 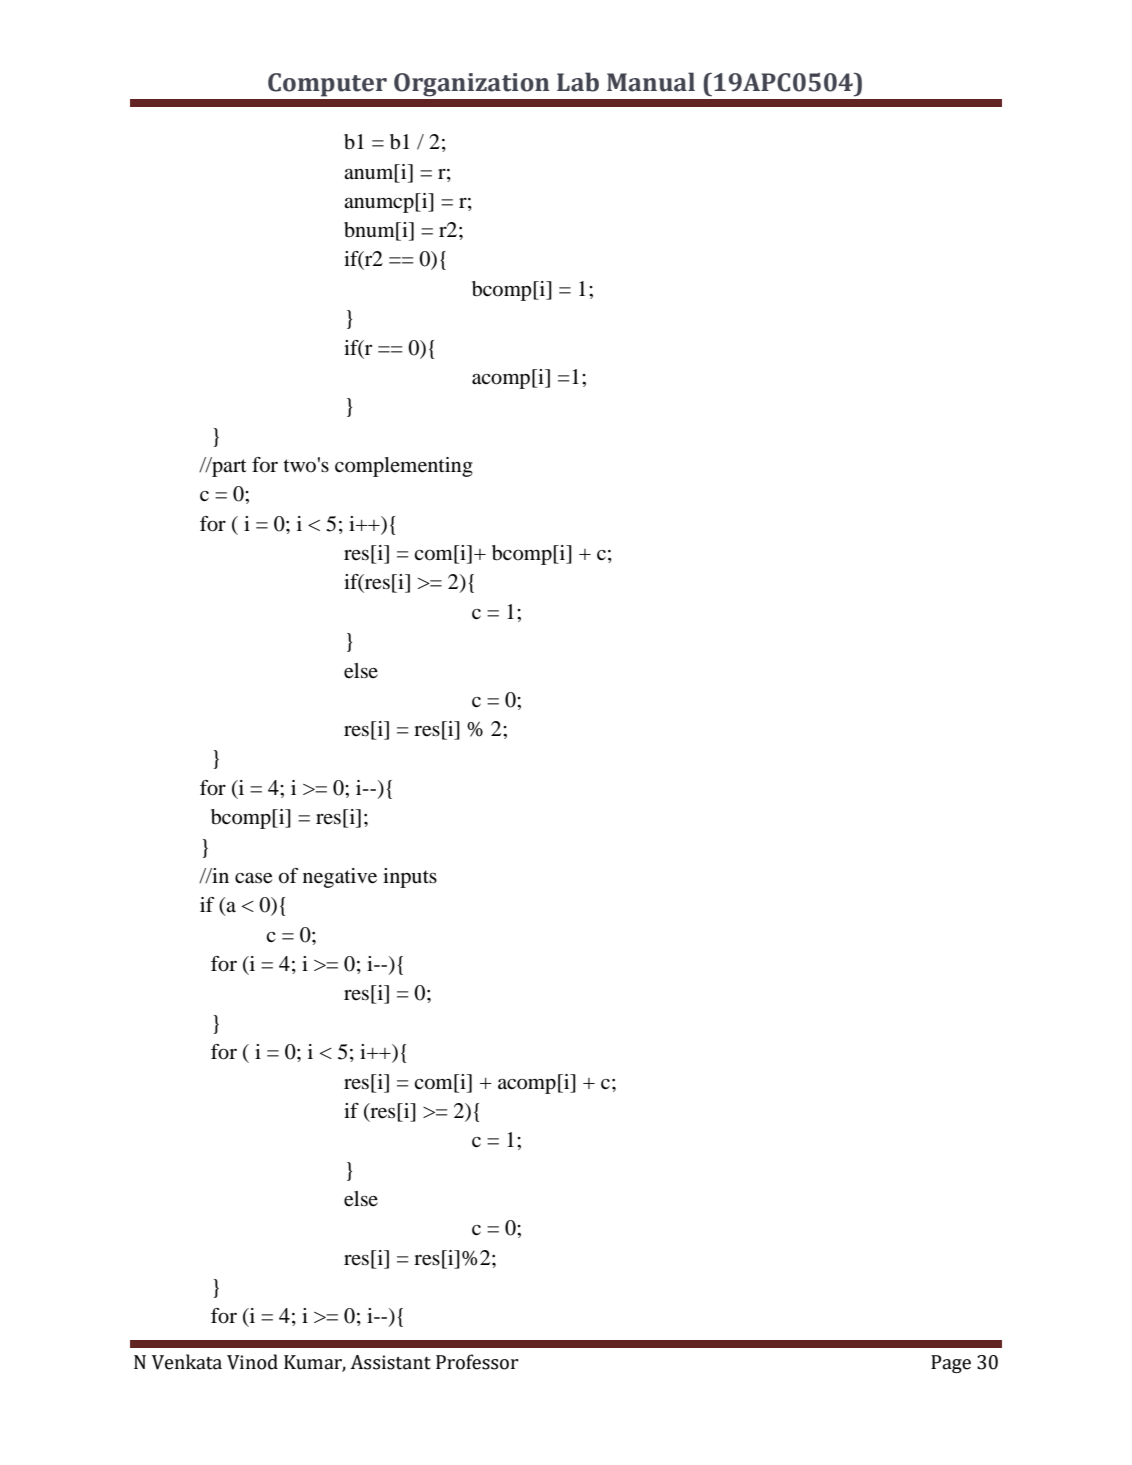 I want to click on inputs, so click(x=410, y=878).
